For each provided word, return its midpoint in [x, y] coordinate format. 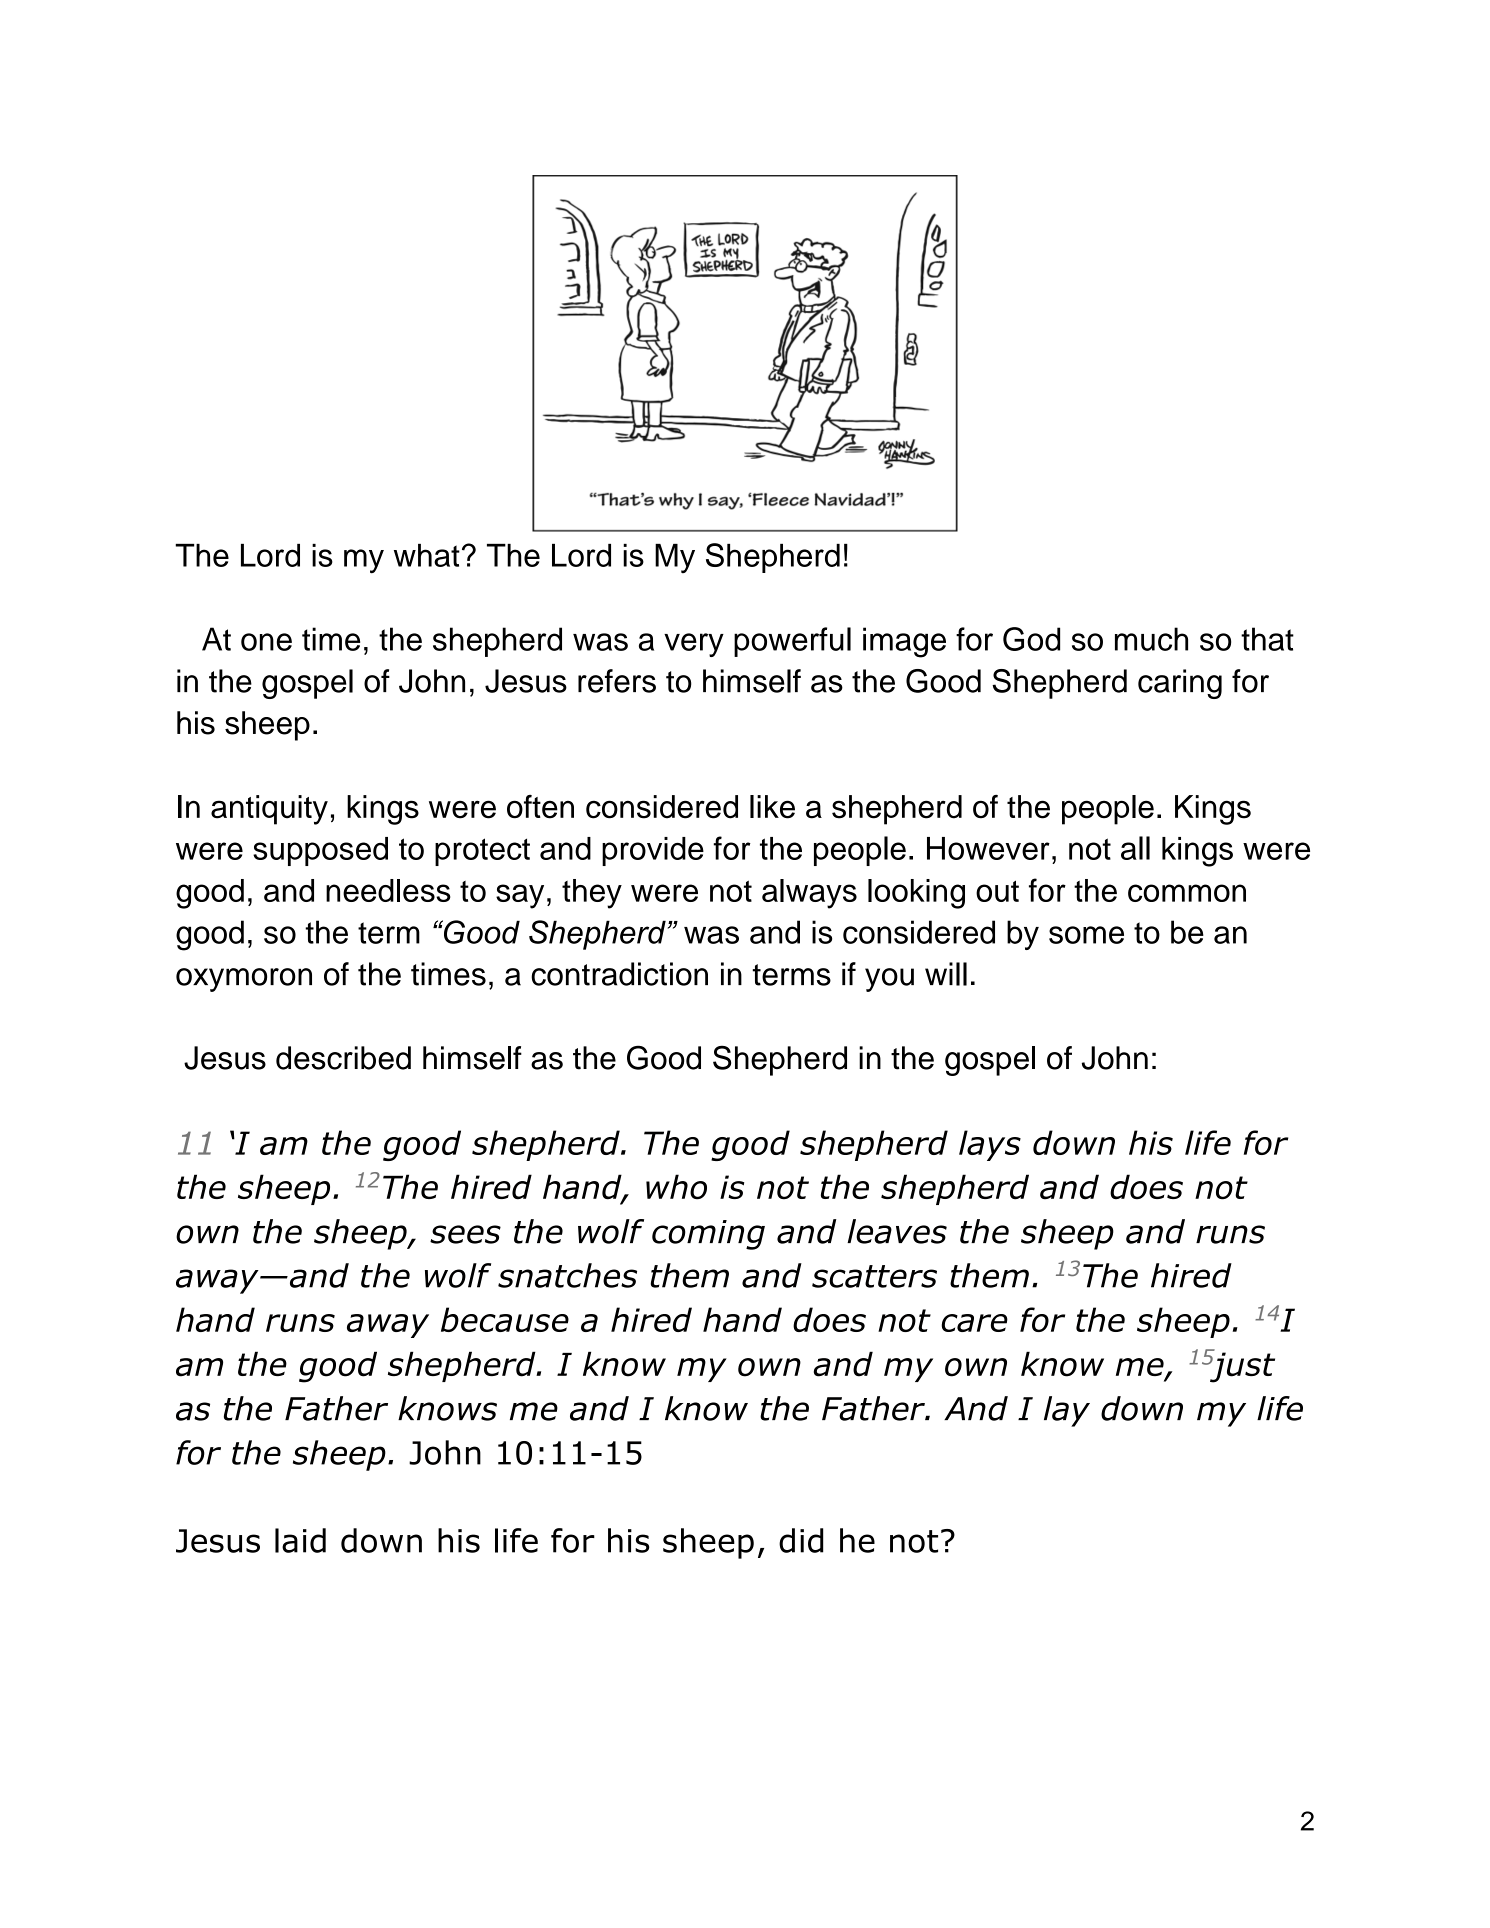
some [1086, 935]
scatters [874, 1276]
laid [300, 1540]
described [343, 1058]
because [505, 1319]
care [974, 1323]
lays [990, 1145]
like [772, 807]
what [427, 555]
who [676, 1187]
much [1151, 639]
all [1135, 848]
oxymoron [244, 980]
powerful [792, 642]
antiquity [269, 810]
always [809, 894]
